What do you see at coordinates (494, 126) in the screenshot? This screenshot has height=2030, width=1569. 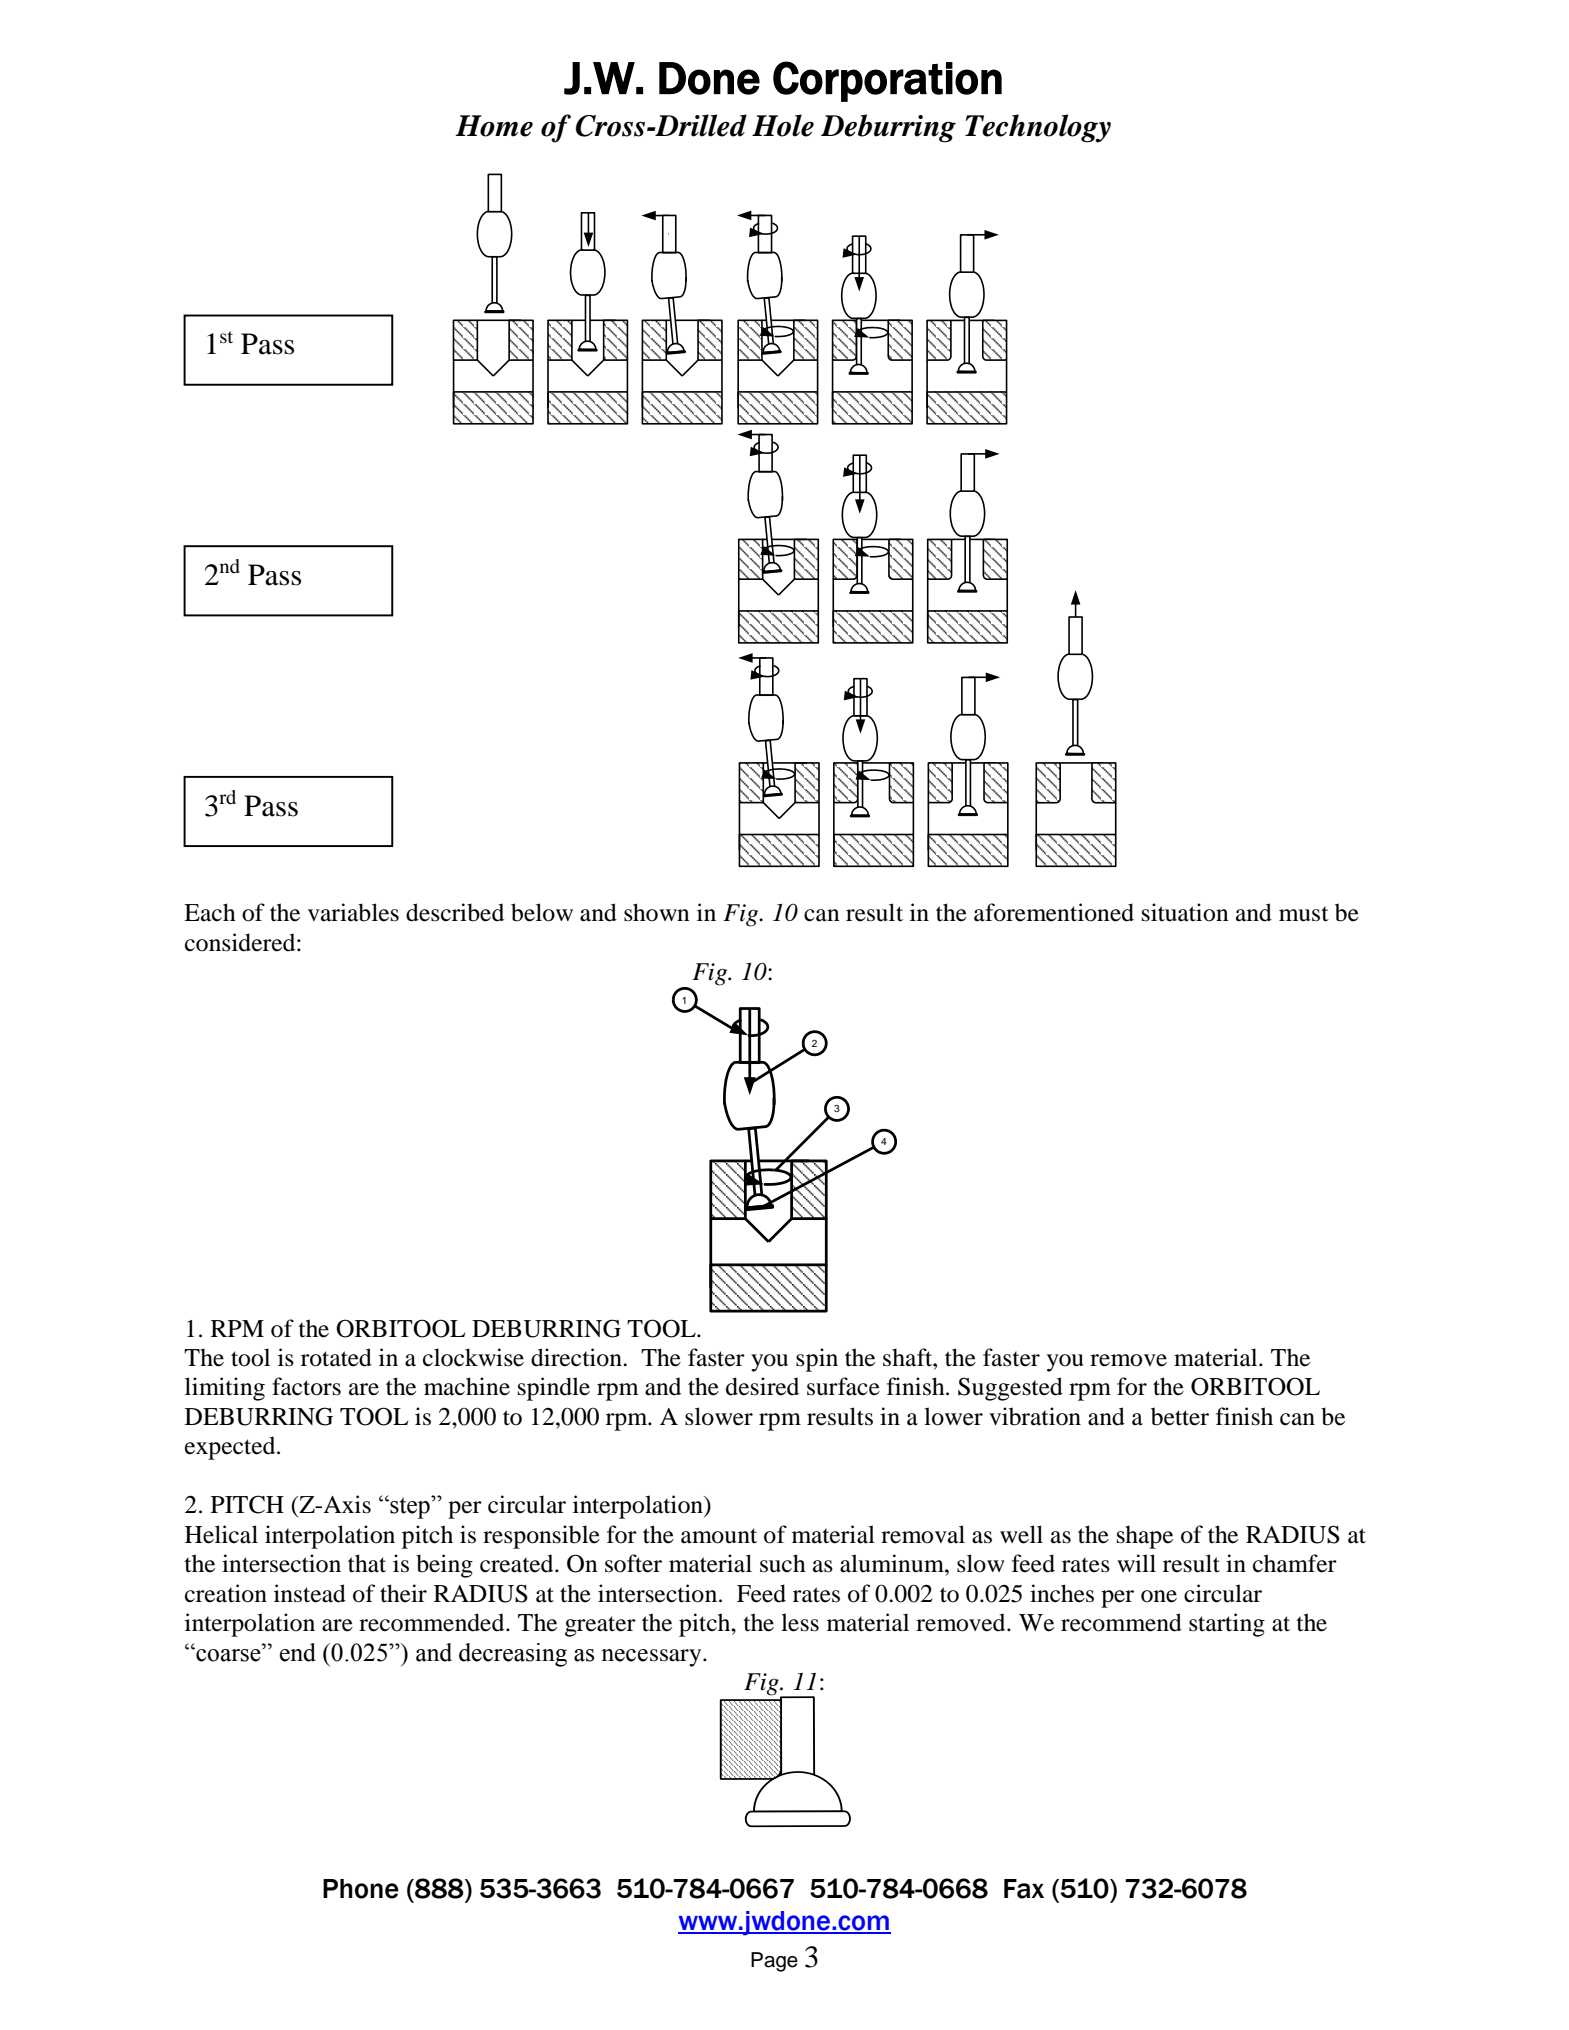 I see `Home` at bounding box center [494, 126].
